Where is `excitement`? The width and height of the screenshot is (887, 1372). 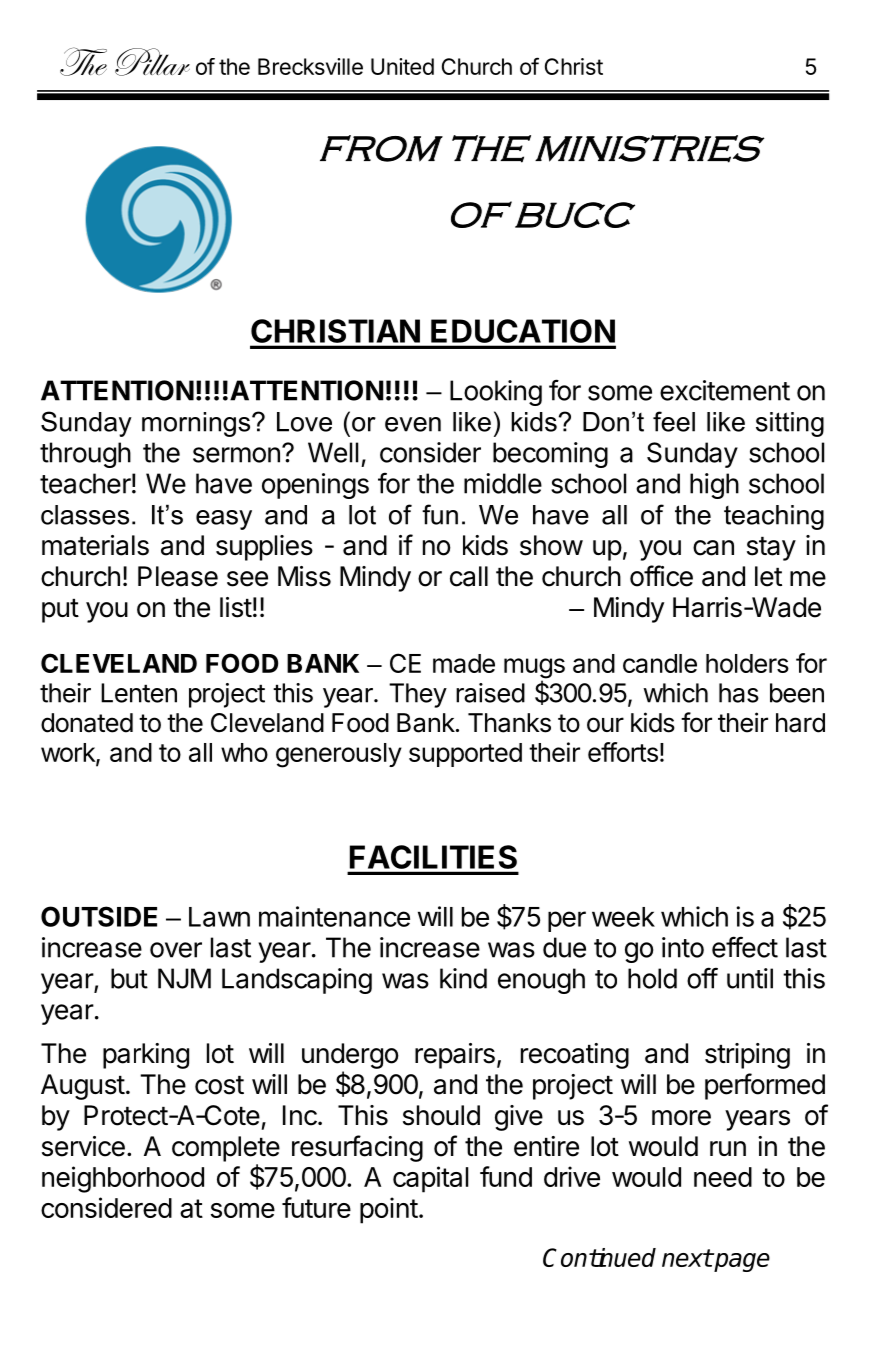
excitement is located at coordinates (725, 390).
